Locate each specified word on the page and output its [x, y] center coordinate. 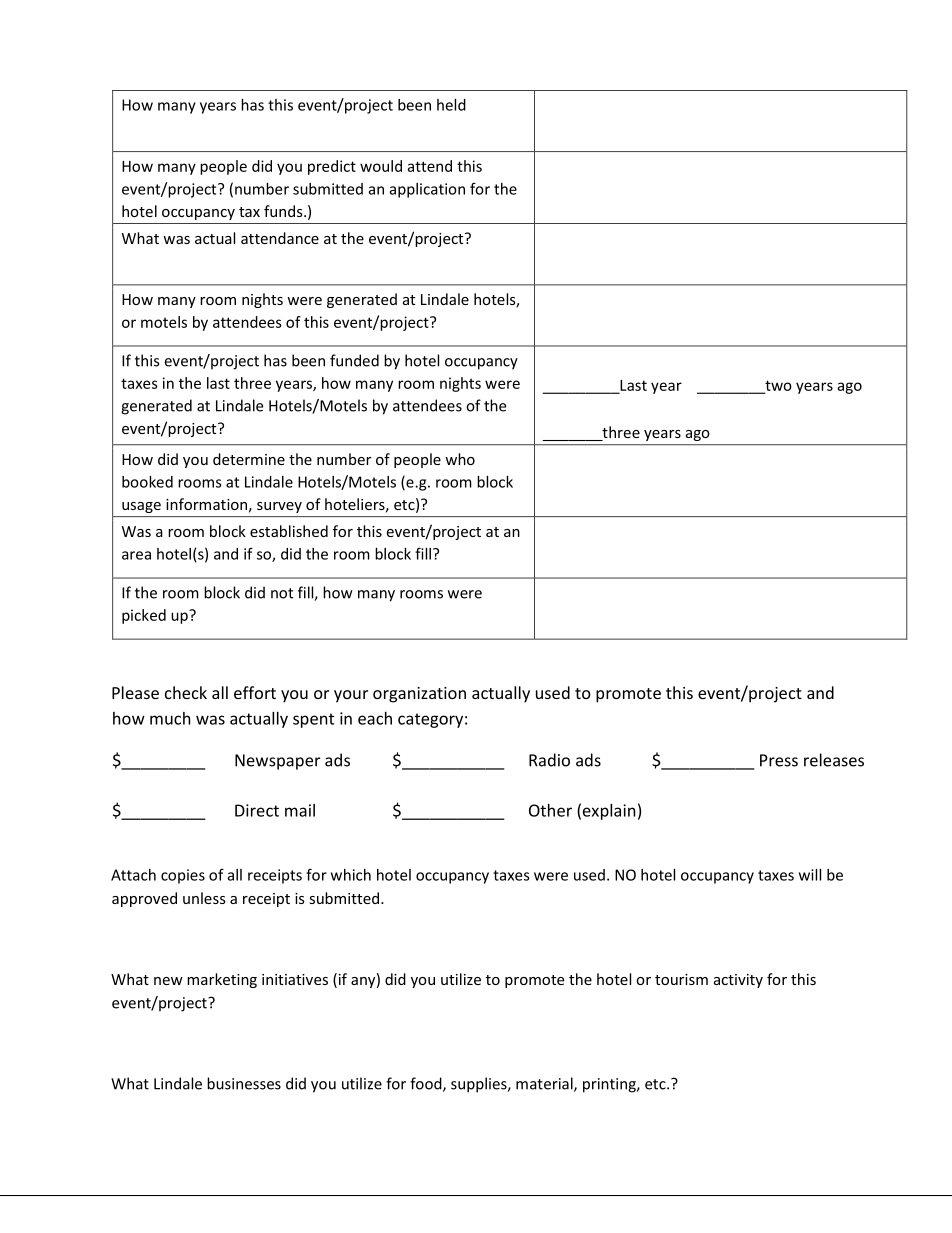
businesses [244, 1083]
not [282, 593]
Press [779, 760]
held [451, 105]
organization [419, 695]
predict [332, 167]
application [427, 190]
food [427, 1084]
